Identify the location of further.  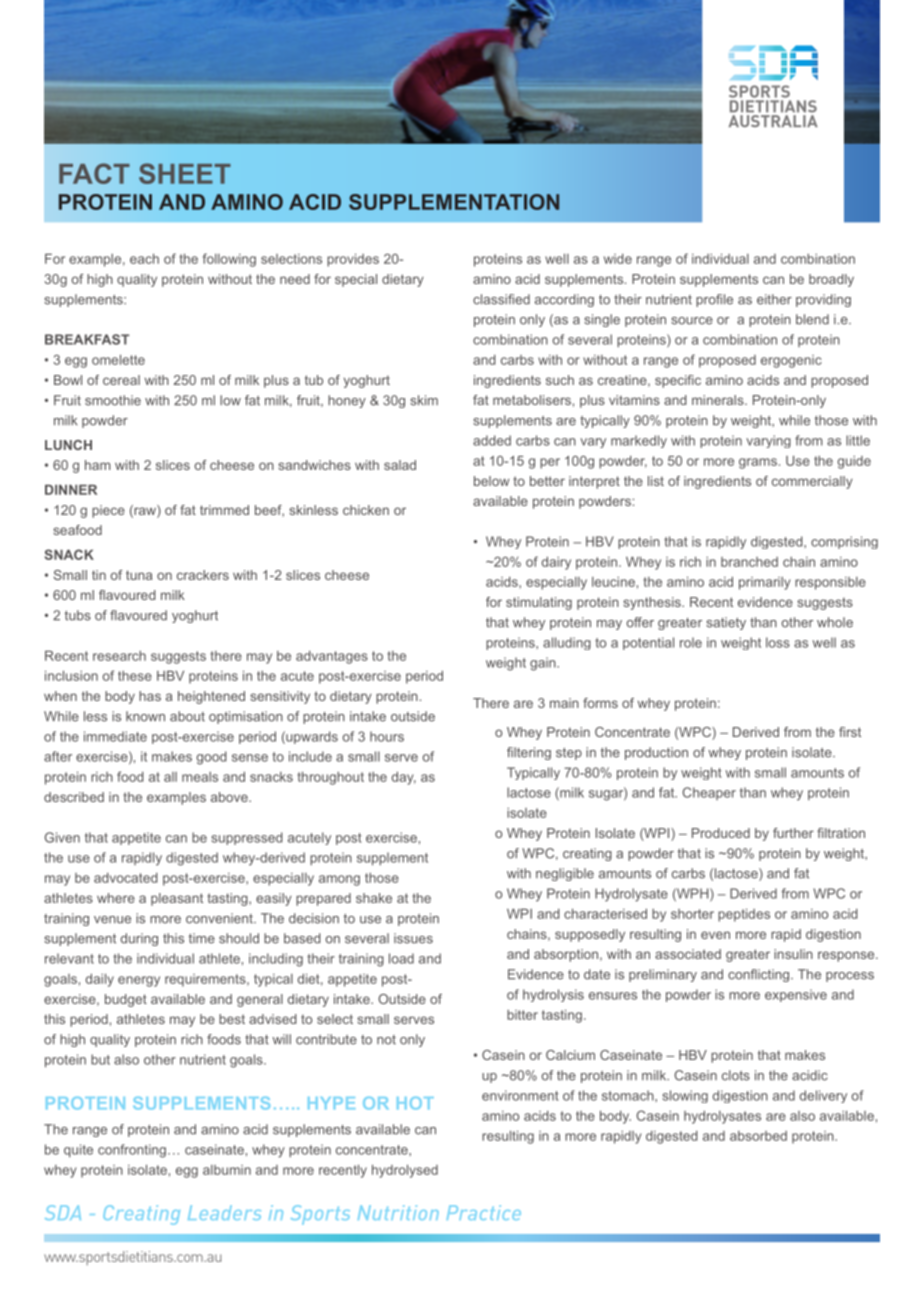
(793, 833).
